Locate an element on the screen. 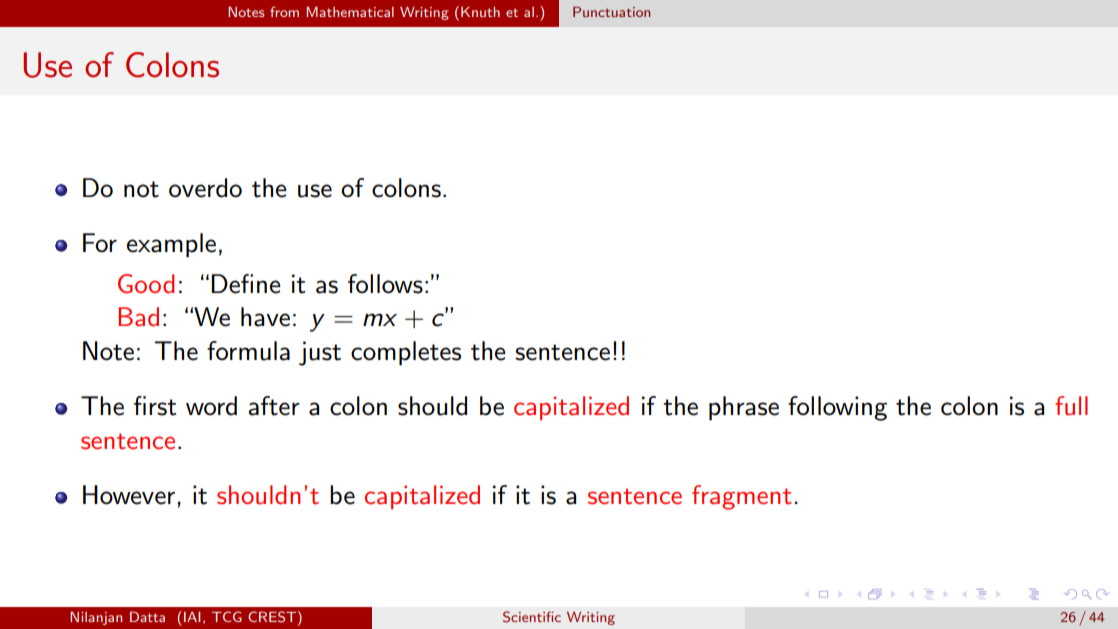 Image resolution: width=1118 pixels, height=629 pixels. overdo is located at coordinates (205, 188).
